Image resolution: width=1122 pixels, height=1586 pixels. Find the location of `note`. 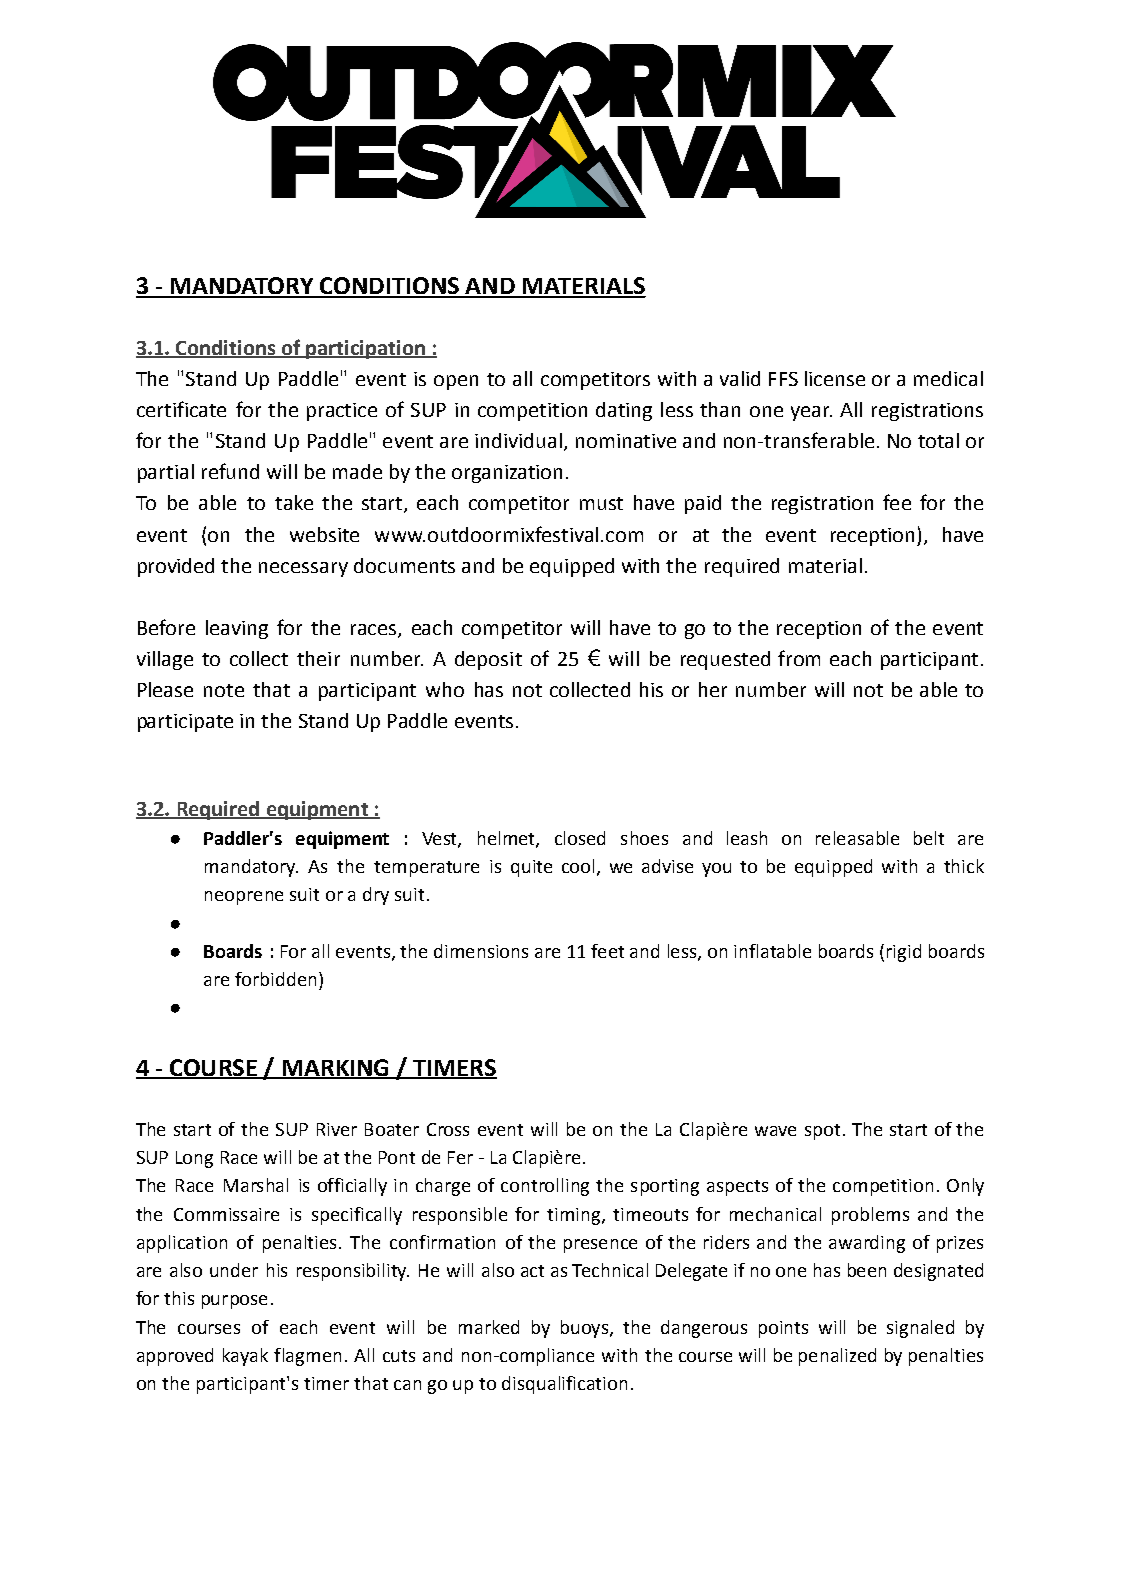

note is located at coordinates (224, 690).
